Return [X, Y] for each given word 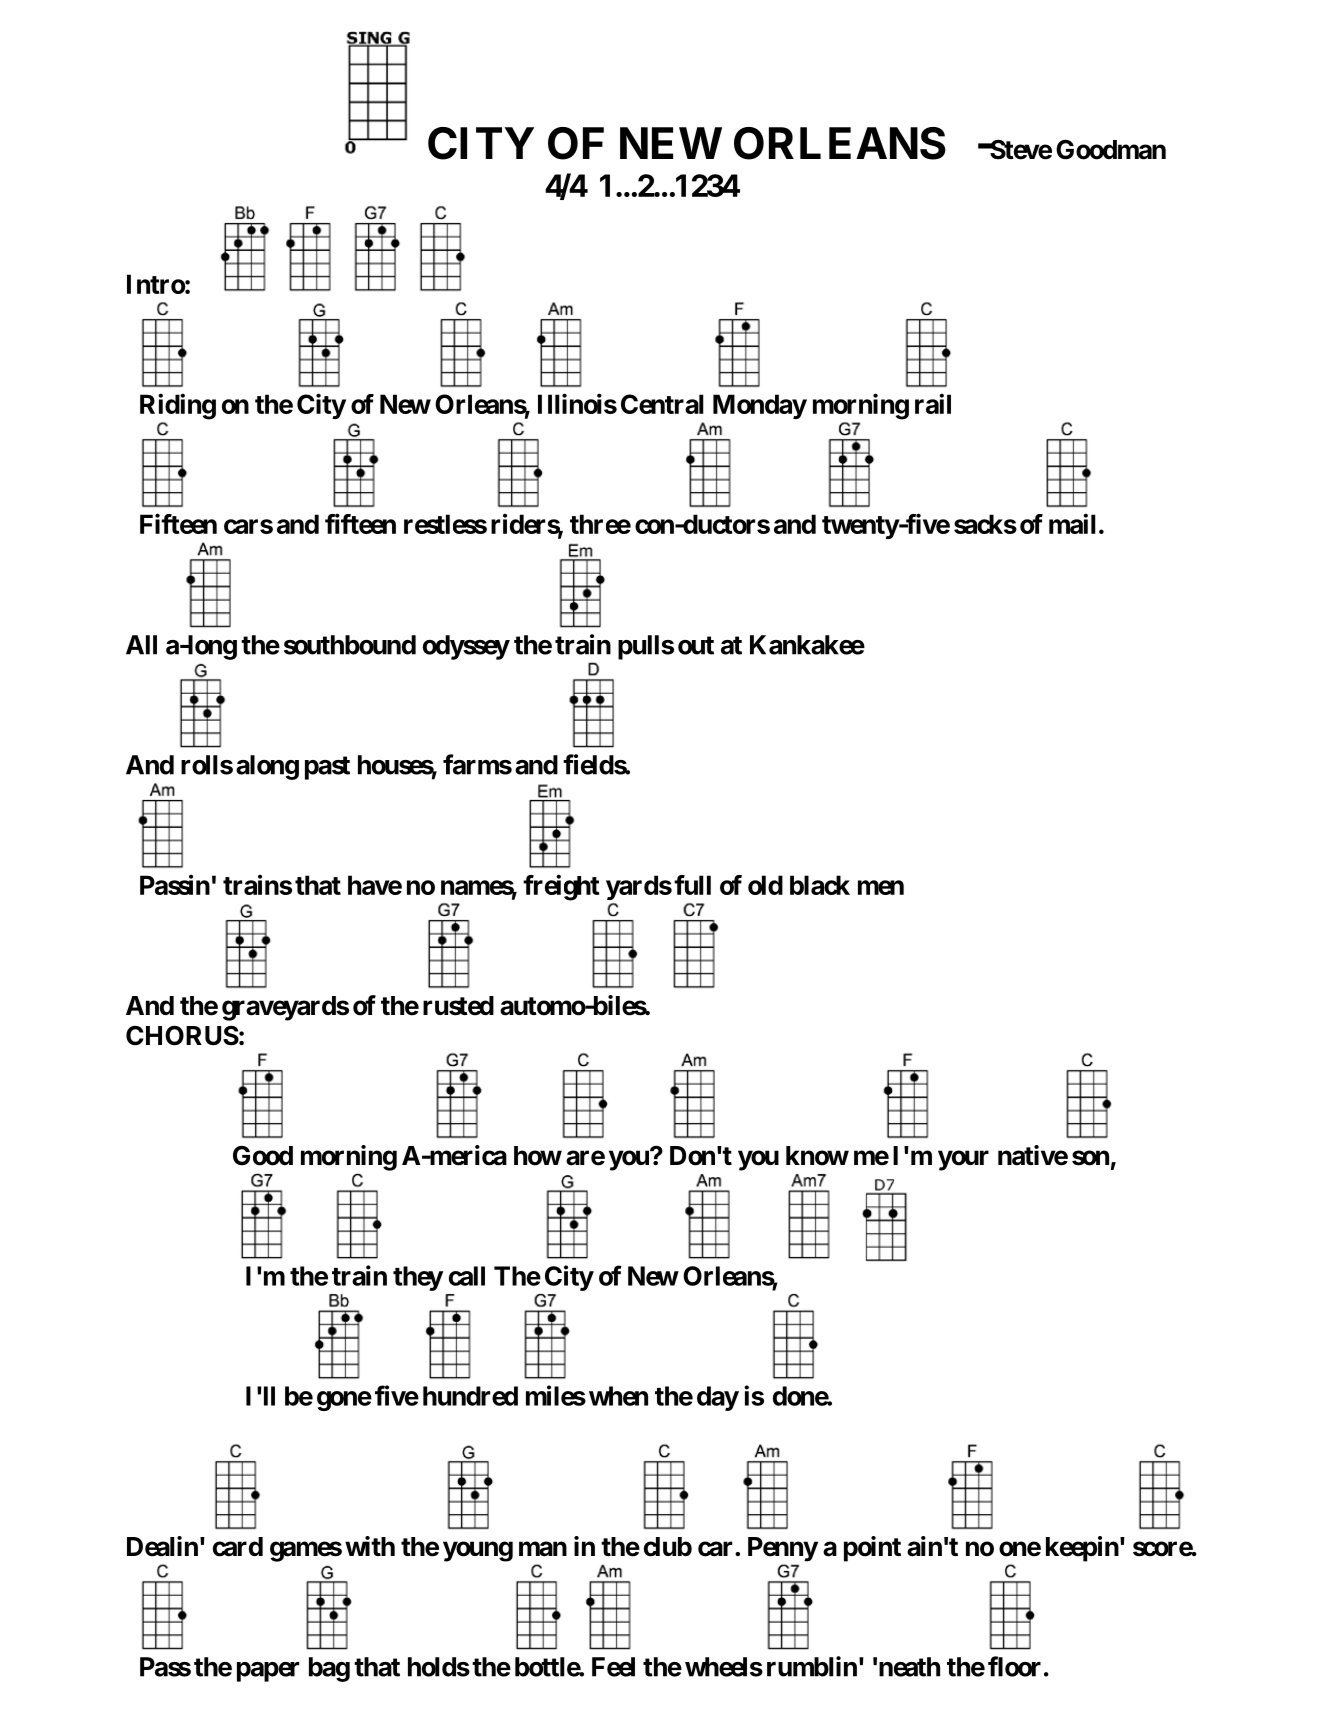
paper [268, 1672]
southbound [350, 645]
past [327, 768]
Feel [613, 1667]
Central [662, 404]
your [963, 1160]
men [881, 887]
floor [1014, 1666]
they [418, 1278]
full [692, 885]
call [467, 1276]
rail [933, 403]
